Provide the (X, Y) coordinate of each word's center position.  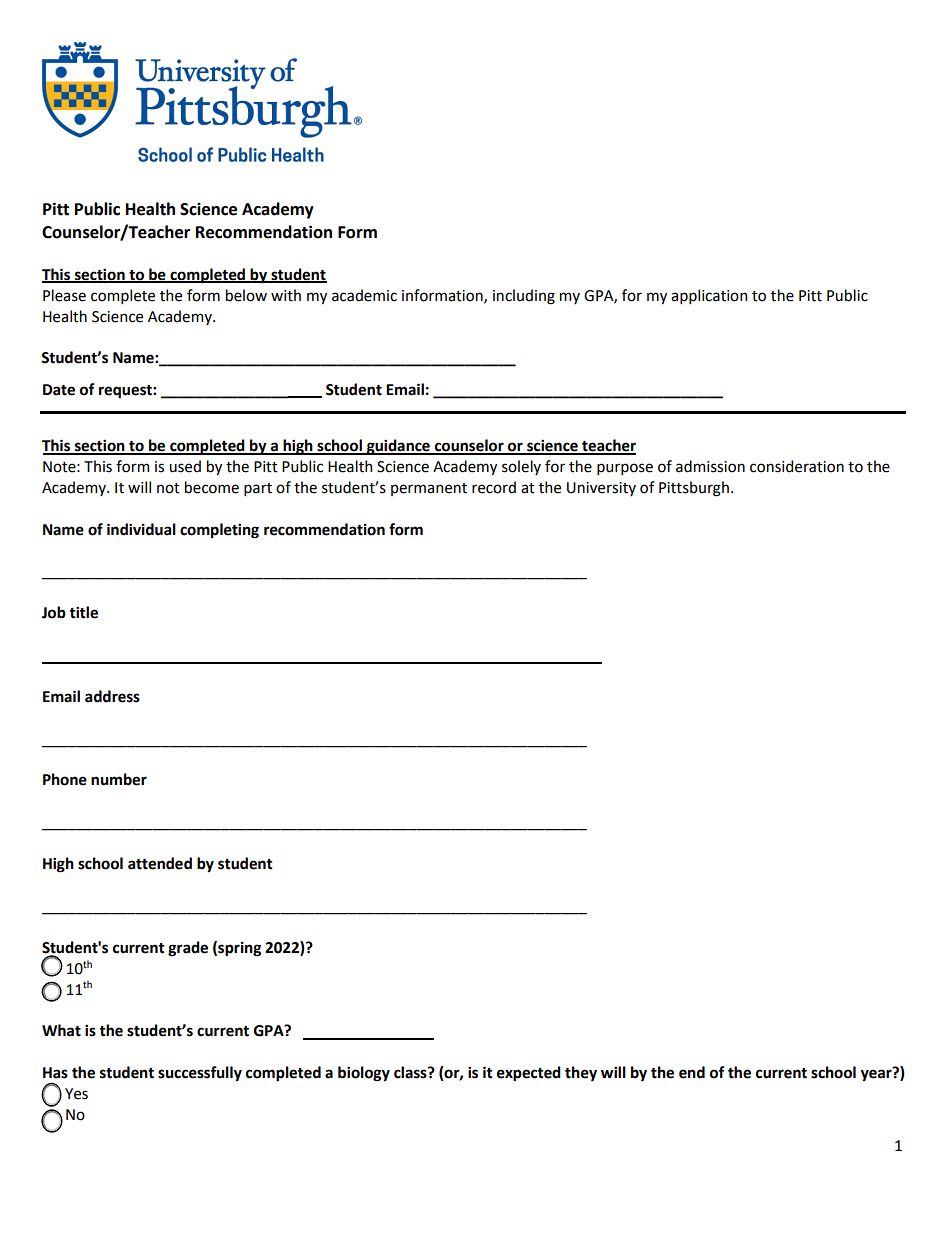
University (601, 489)
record (494, 487)
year (877, 1075)
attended (160, 863)
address (112, 696)
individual (141, 529)
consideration (797, 466)
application (709, 296)
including (524, 297)
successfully (200, 1074)
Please (64, 295)
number (119, 779)
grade (188, 949)
